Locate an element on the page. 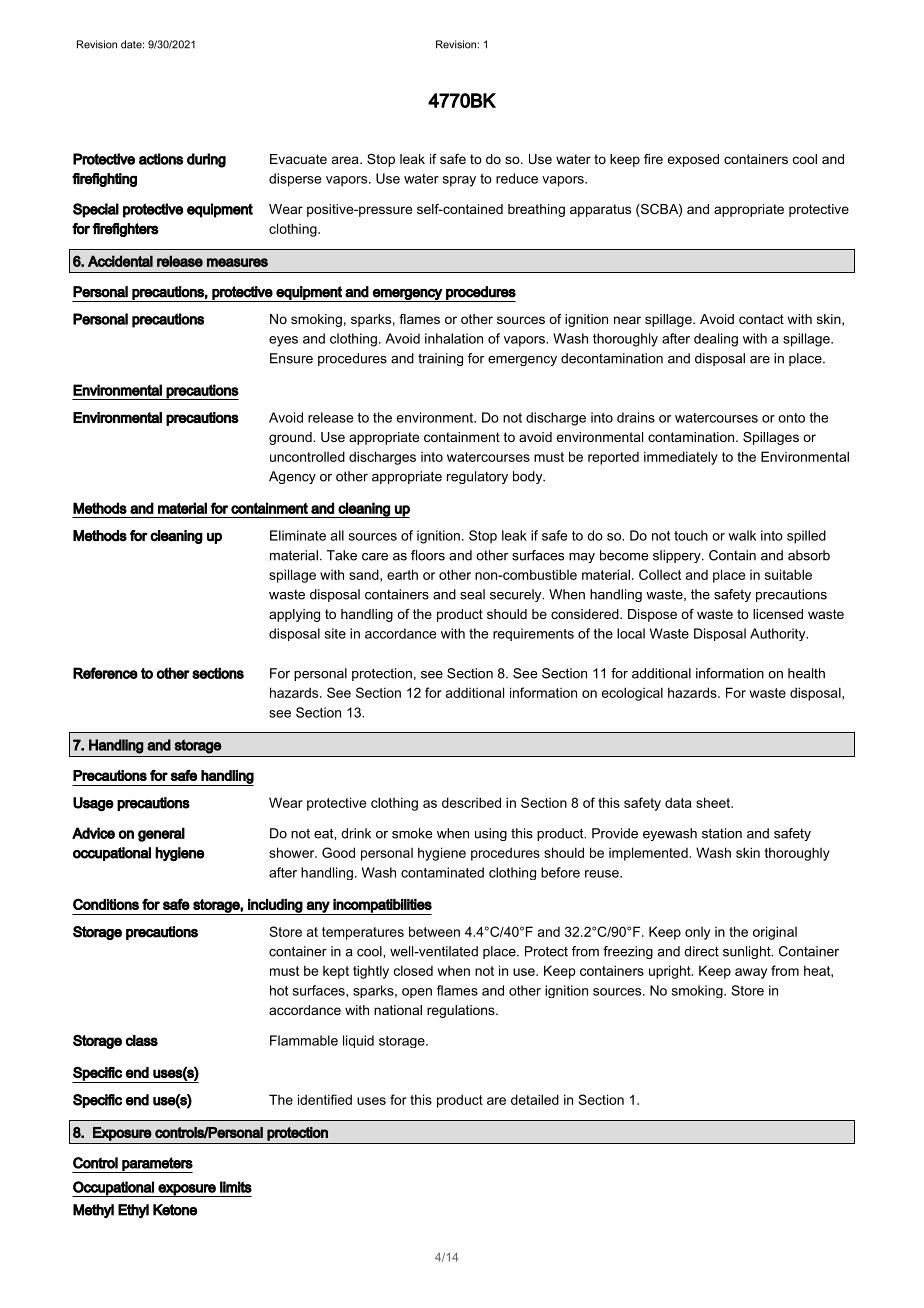 This document has width=924, height=1308. actions is located at coordinates (161, 159).
